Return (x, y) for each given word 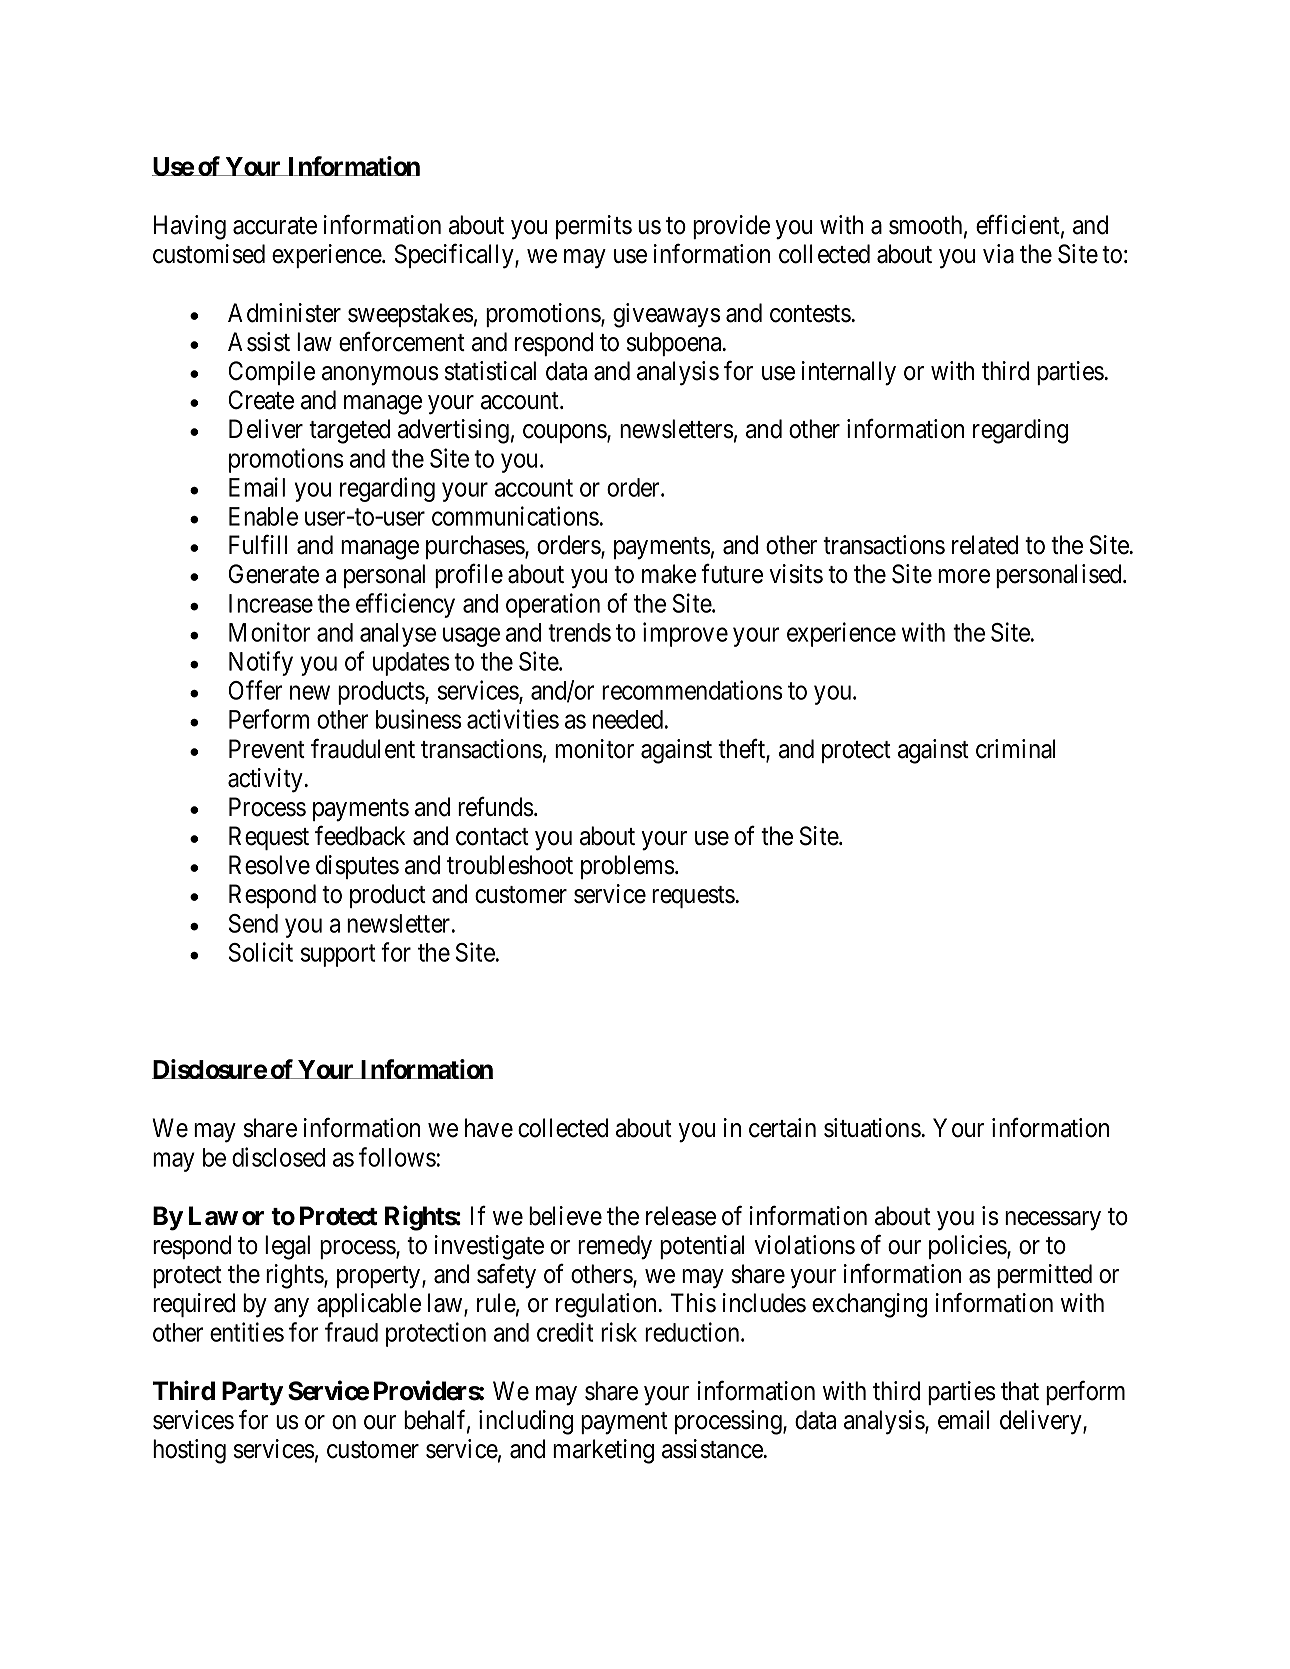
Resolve (269, 865)
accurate (275, 226)
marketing (603, 1451)
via (998, 254)
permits (594, 227)
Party (252, 1393)
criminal (1016, 749)
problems (628, 867)
